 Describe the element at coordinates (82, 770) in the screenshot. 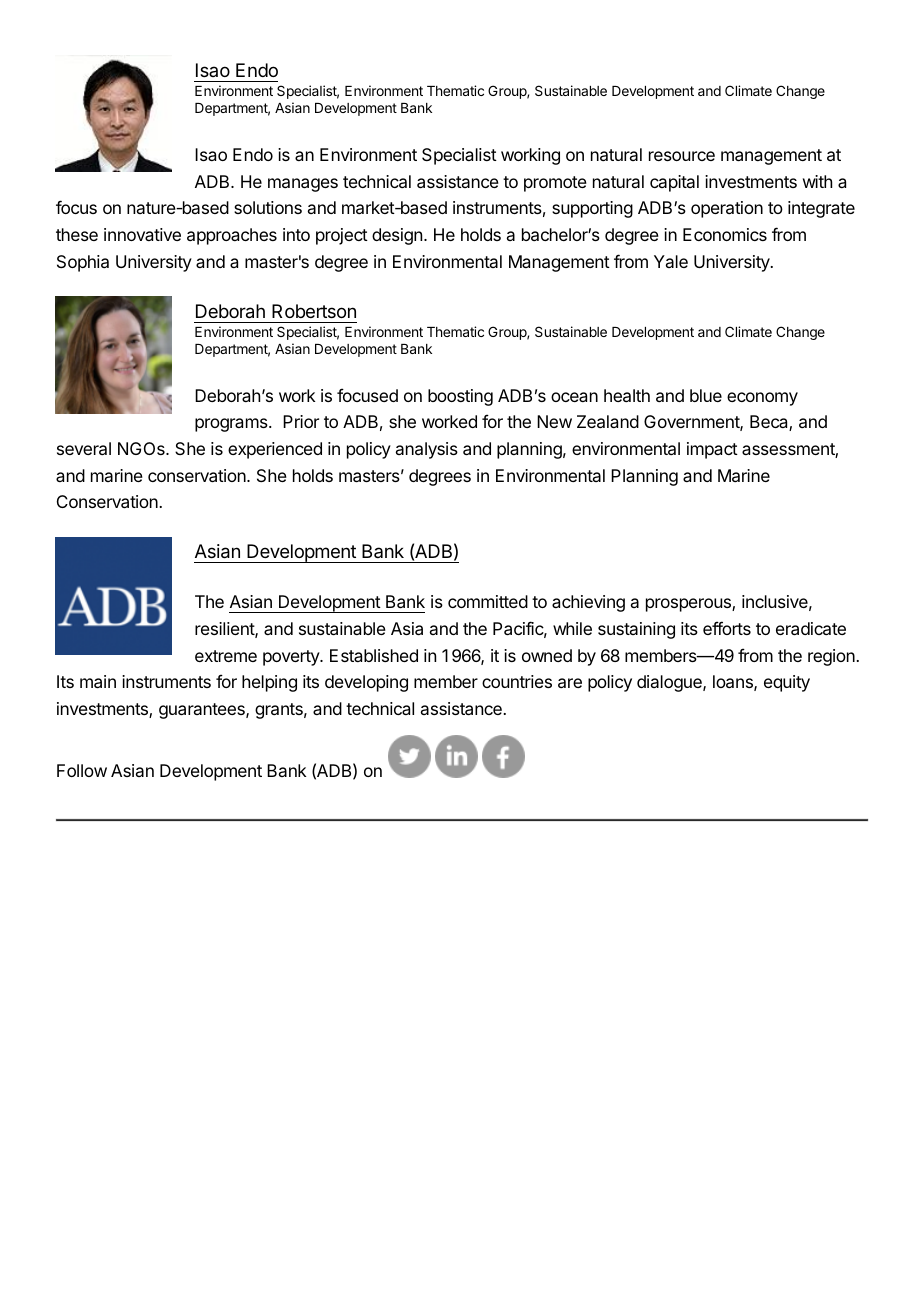

I see `Follow` at that location.
